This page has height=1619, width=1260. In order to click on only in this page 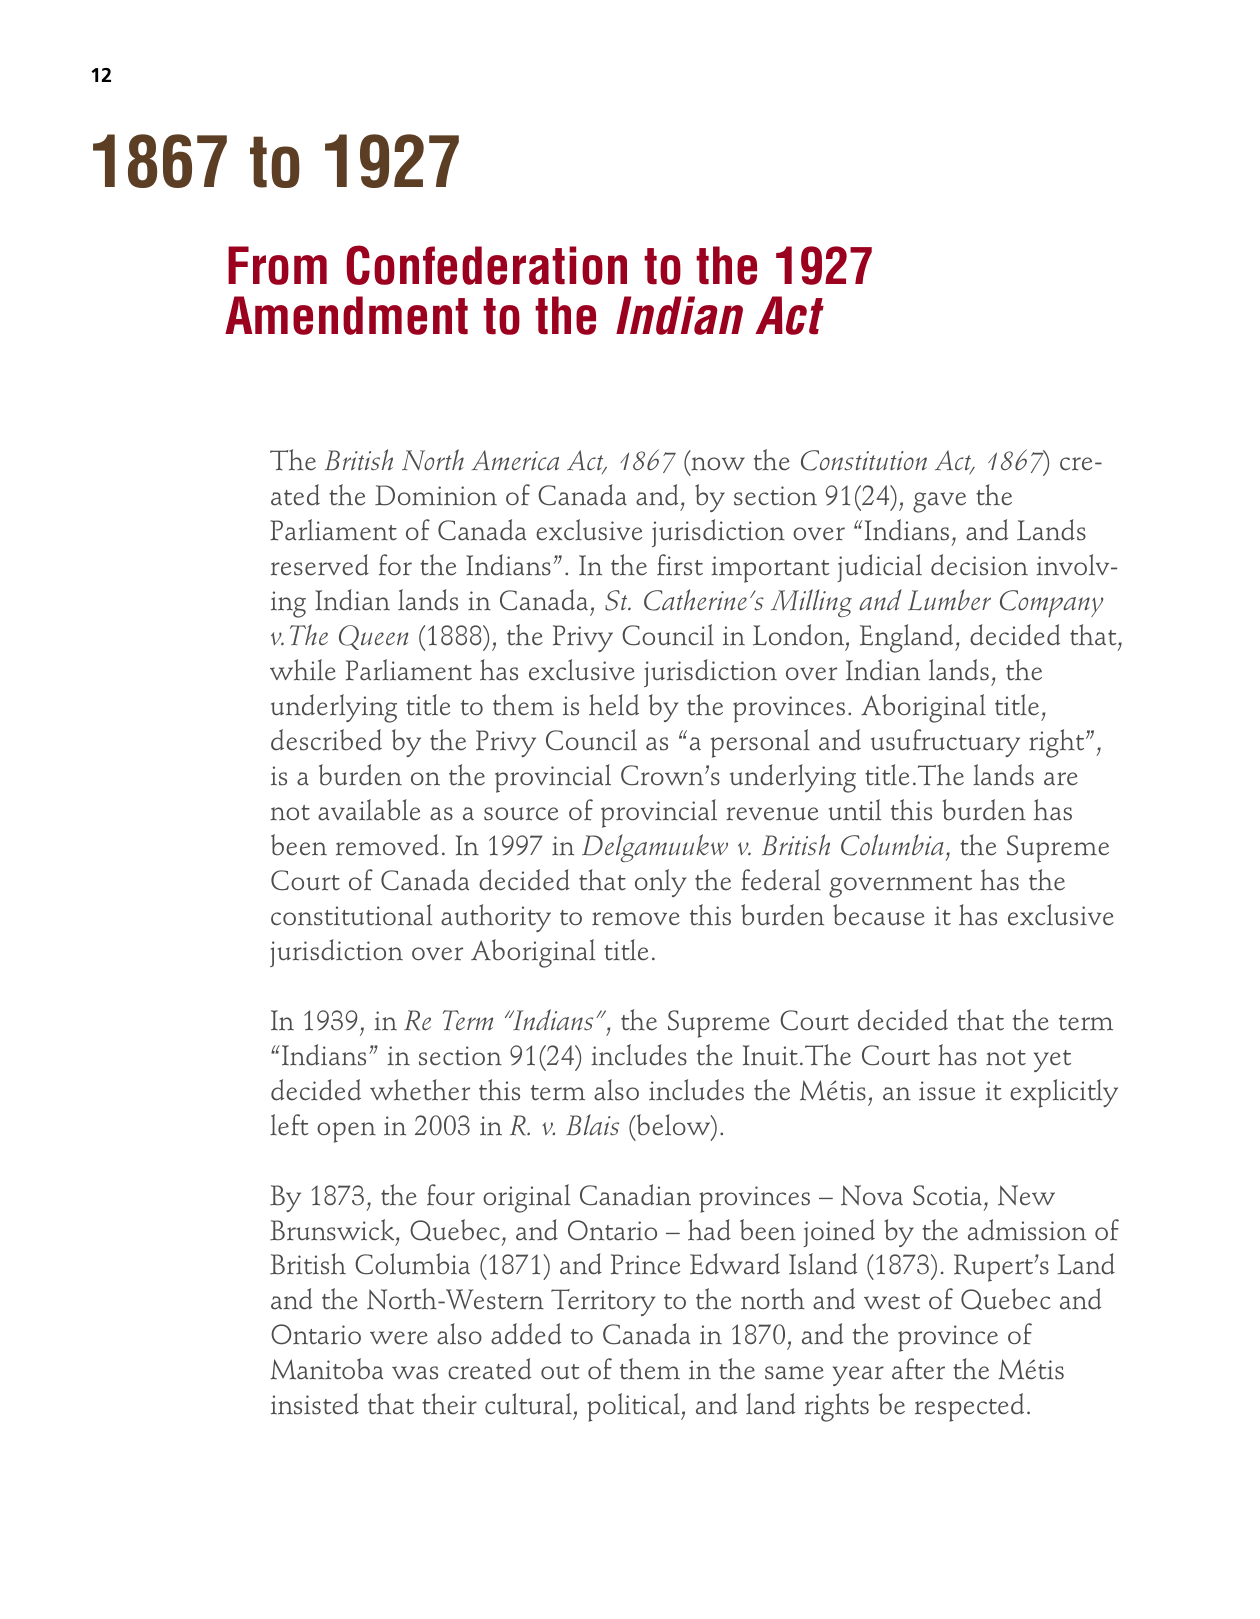, I will do `click(660, 883)`.
